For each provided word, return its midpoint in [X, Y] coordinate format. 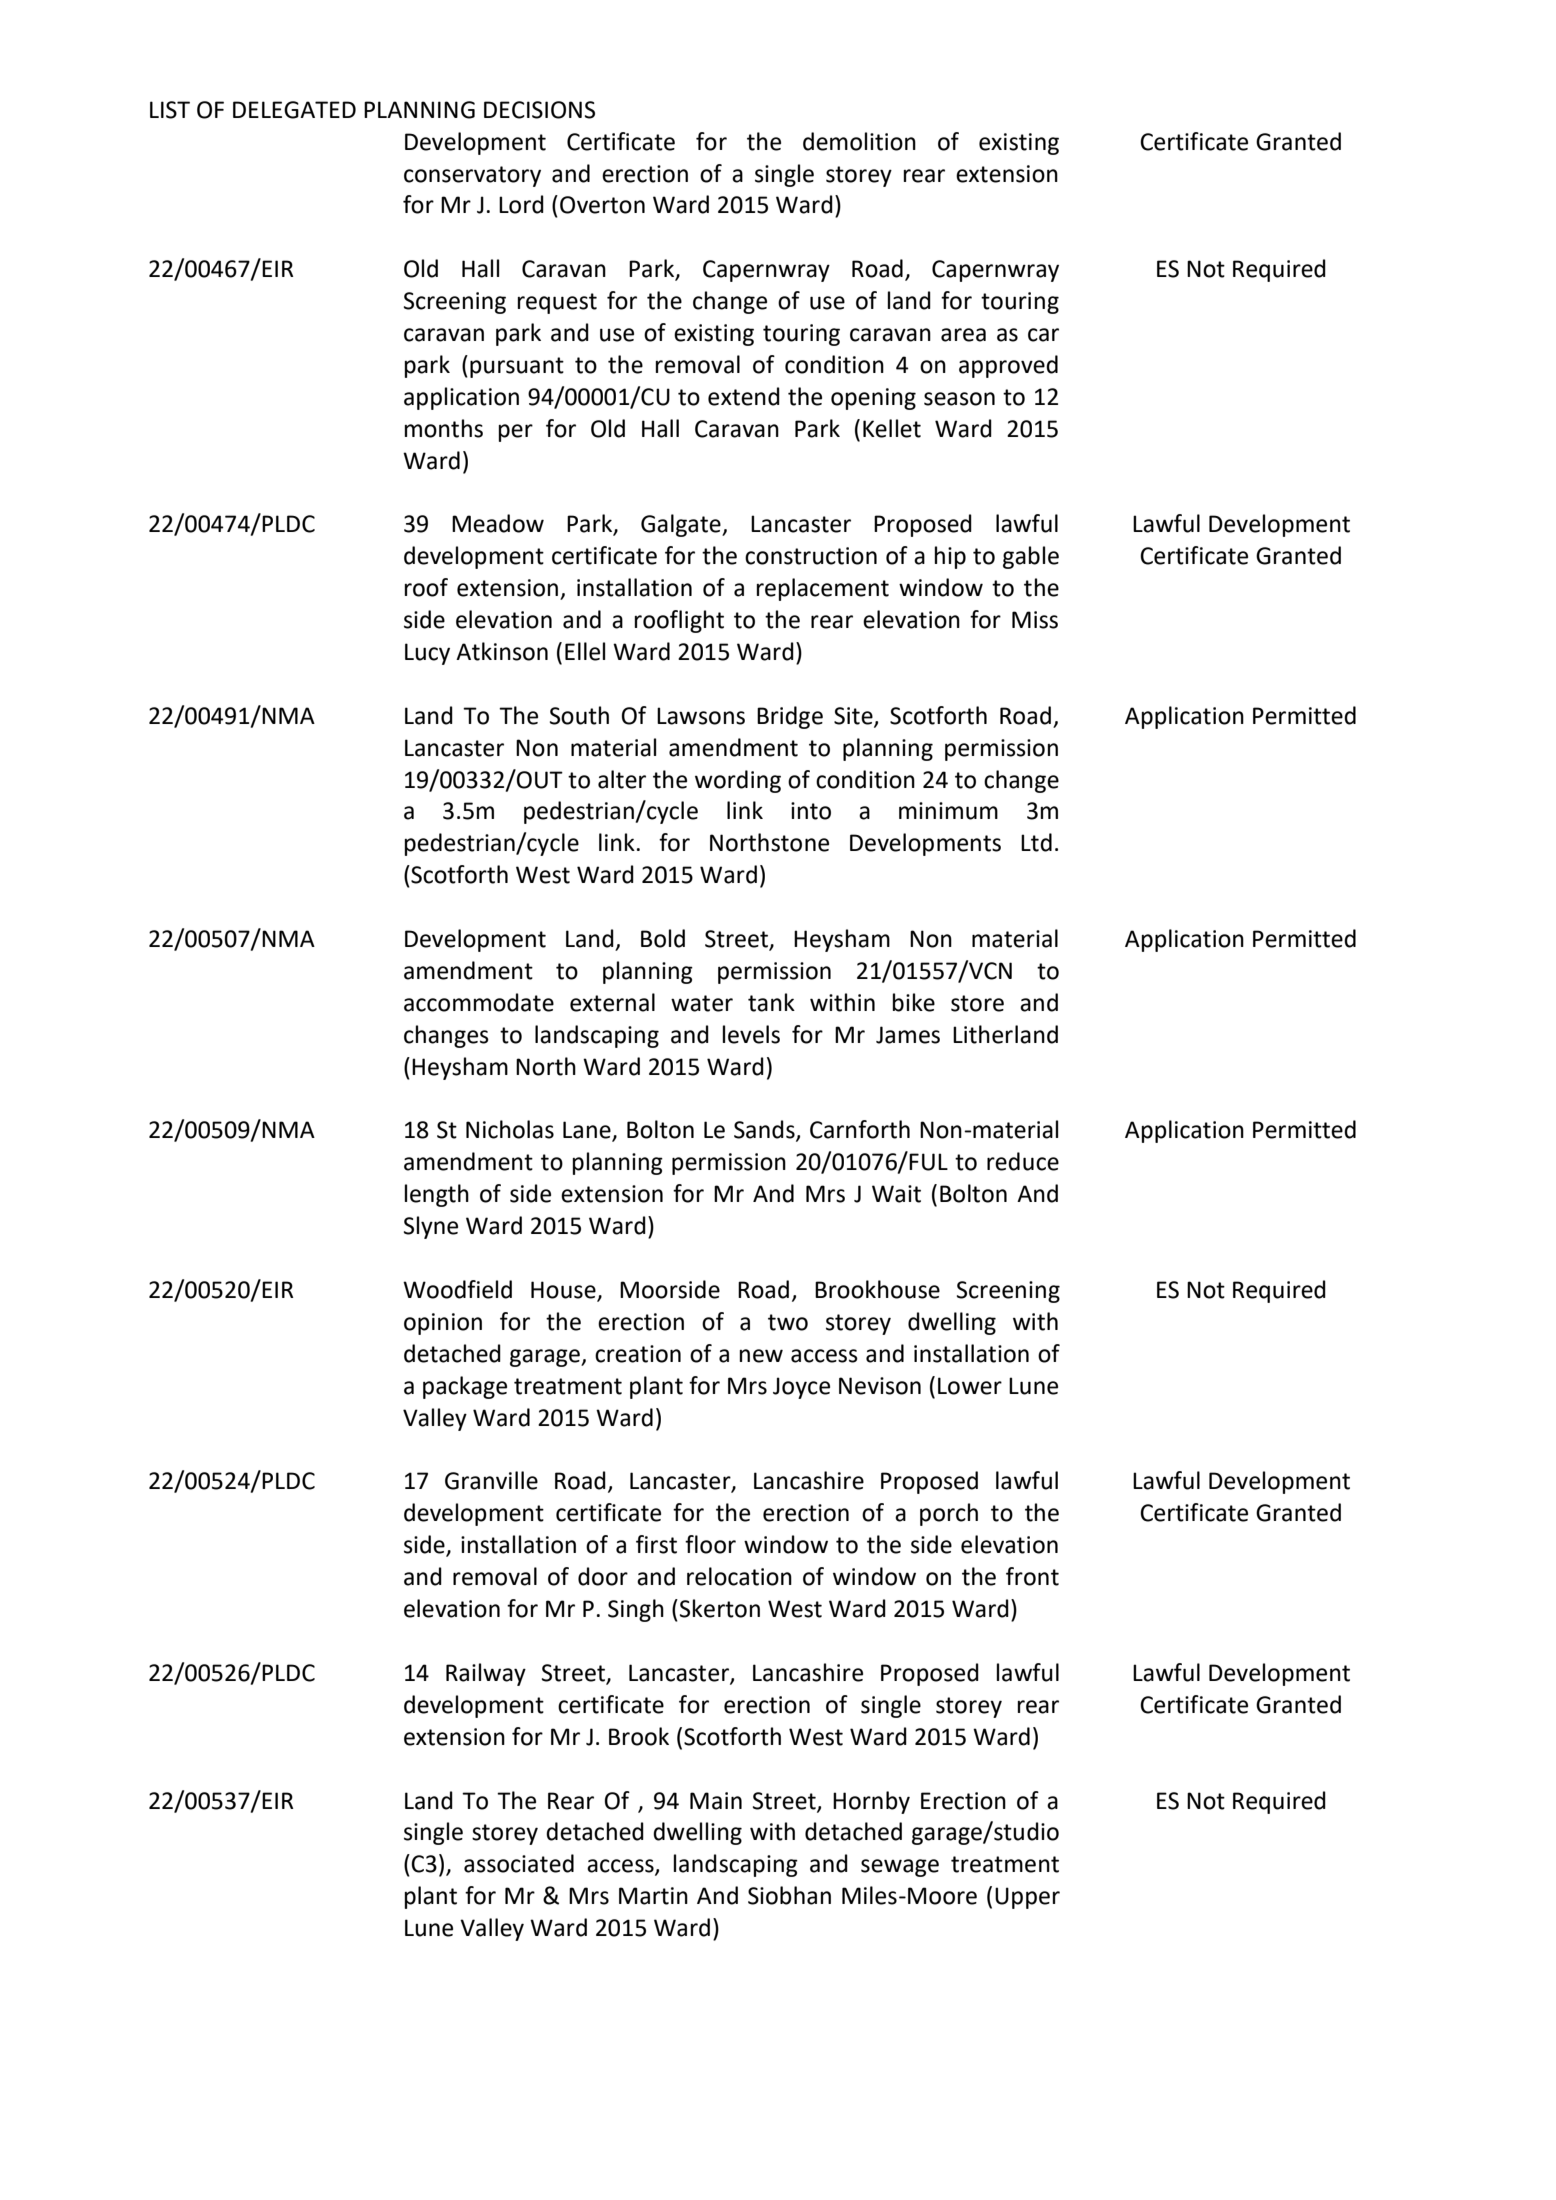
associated [519, 1863]
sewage [900, 1868]
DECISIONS [539, 110]
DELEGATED [294, 110]
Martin [653, 1896]
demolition [859, 141]
